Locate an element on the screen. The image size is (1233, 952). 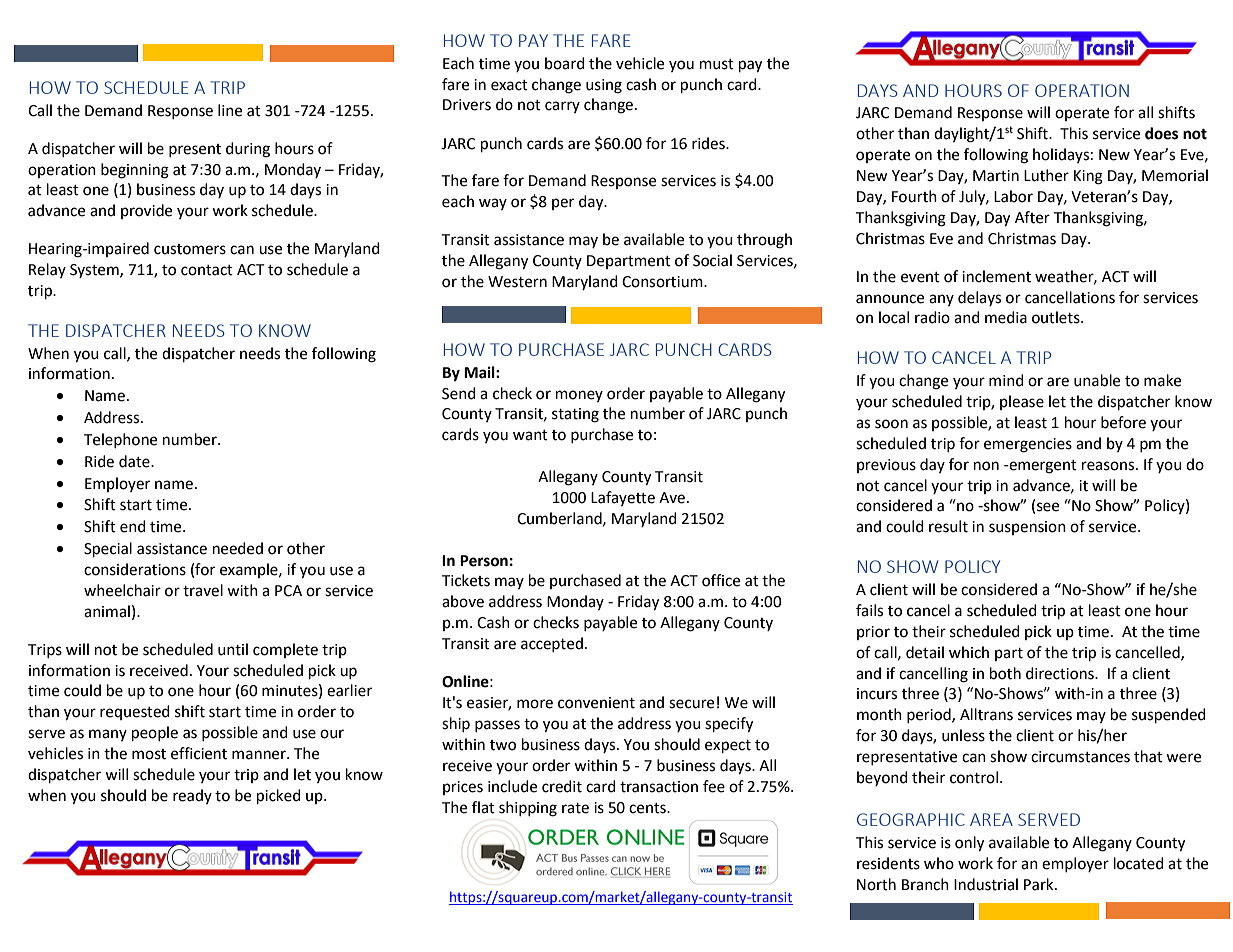
Park is located at coordinates (1040, 884).
